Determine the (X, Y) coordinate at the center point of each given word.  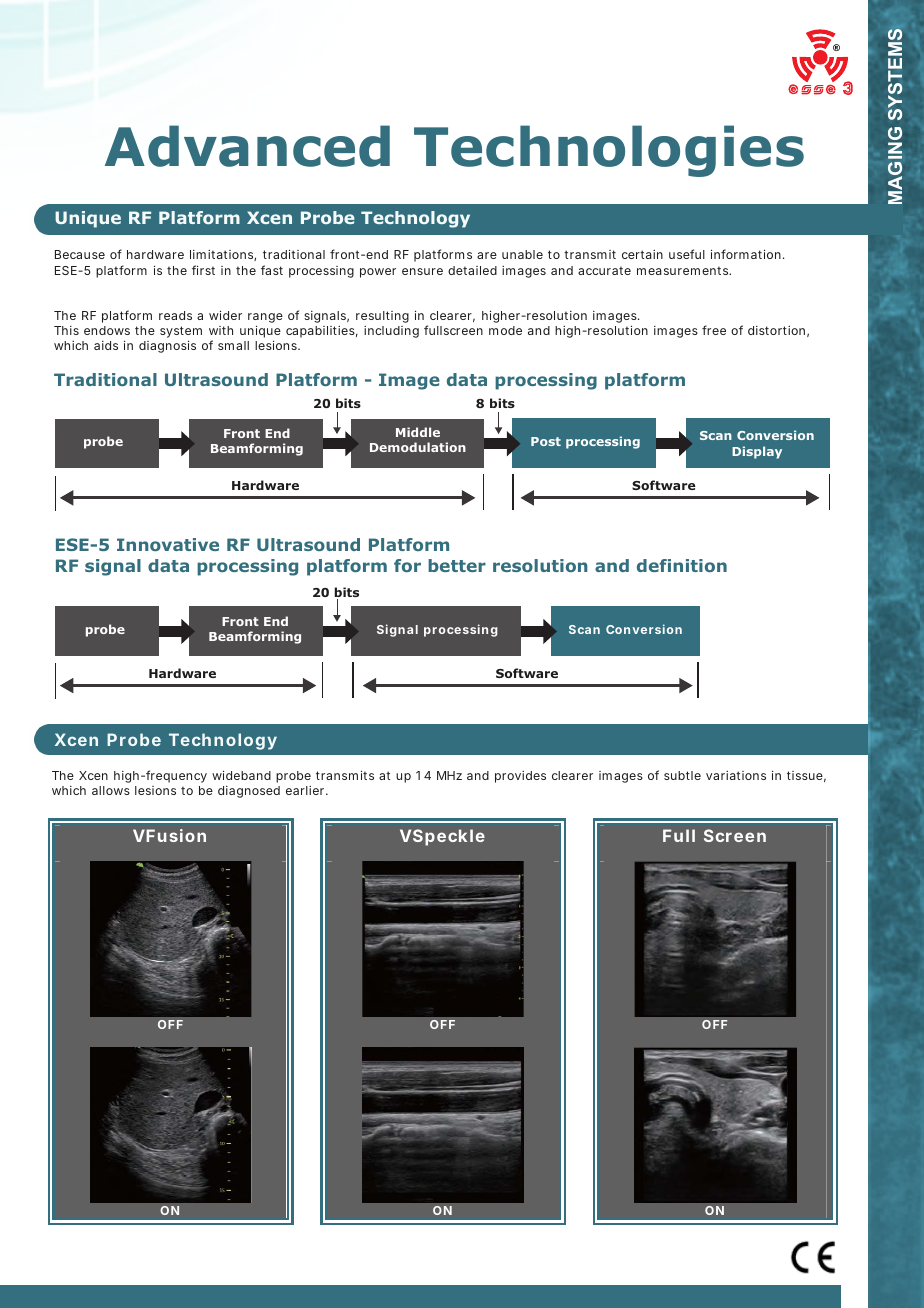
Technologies (609, 151)
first (203, 270)
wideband (241, 775)
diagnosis (167, 347)
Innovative (168, 544)
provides (520, 777)
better (457, 565)
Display (757, 452)
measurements (684, 270)
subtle (682, 775)
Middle (418, 432)
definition (682, 565)
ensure (422, 271)
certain (642, 254)
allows (111, 790)
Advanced (247, 146)
